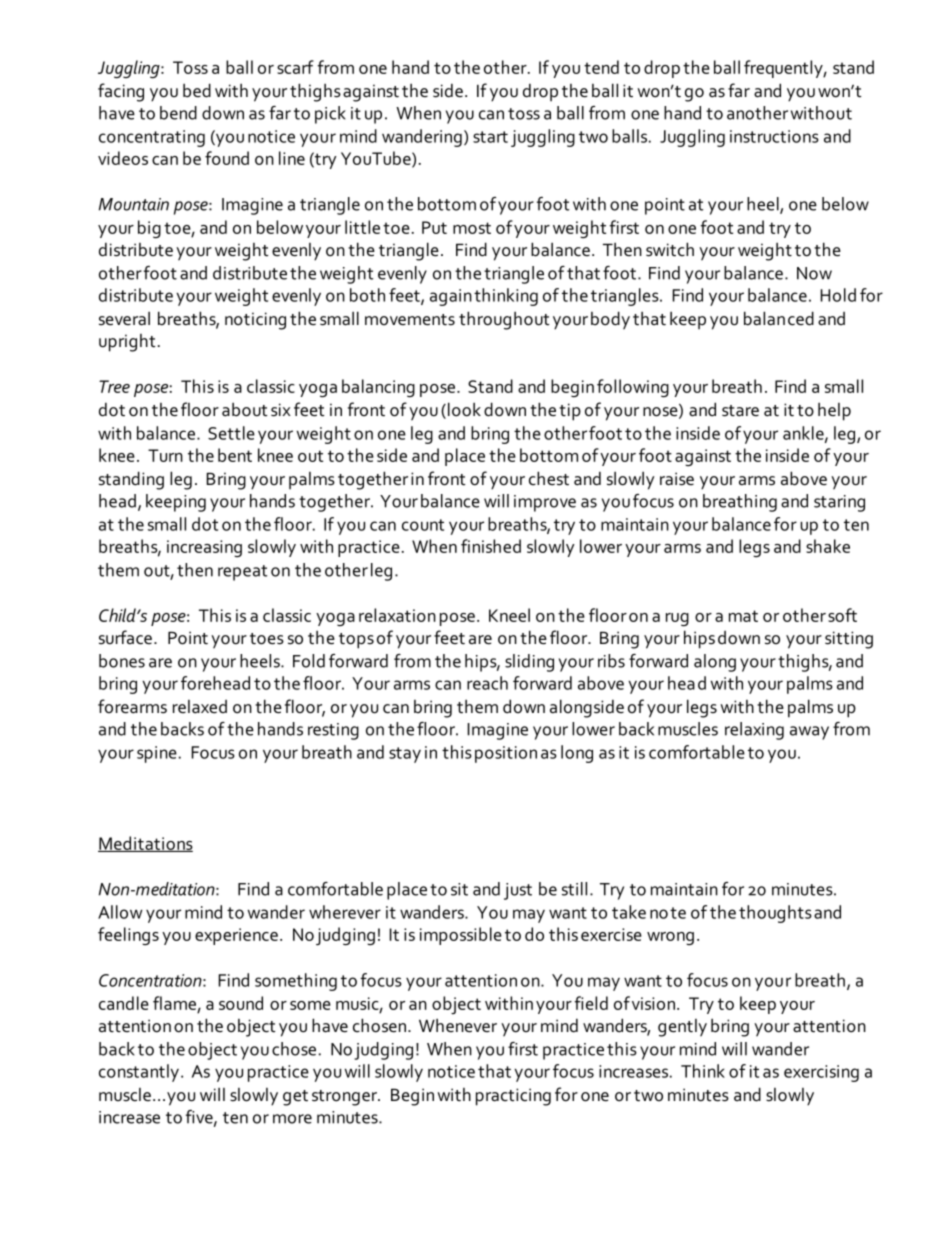  Describe the element at coordinates (140, 1073) in the screenshot. I see `constantly` at that location.
